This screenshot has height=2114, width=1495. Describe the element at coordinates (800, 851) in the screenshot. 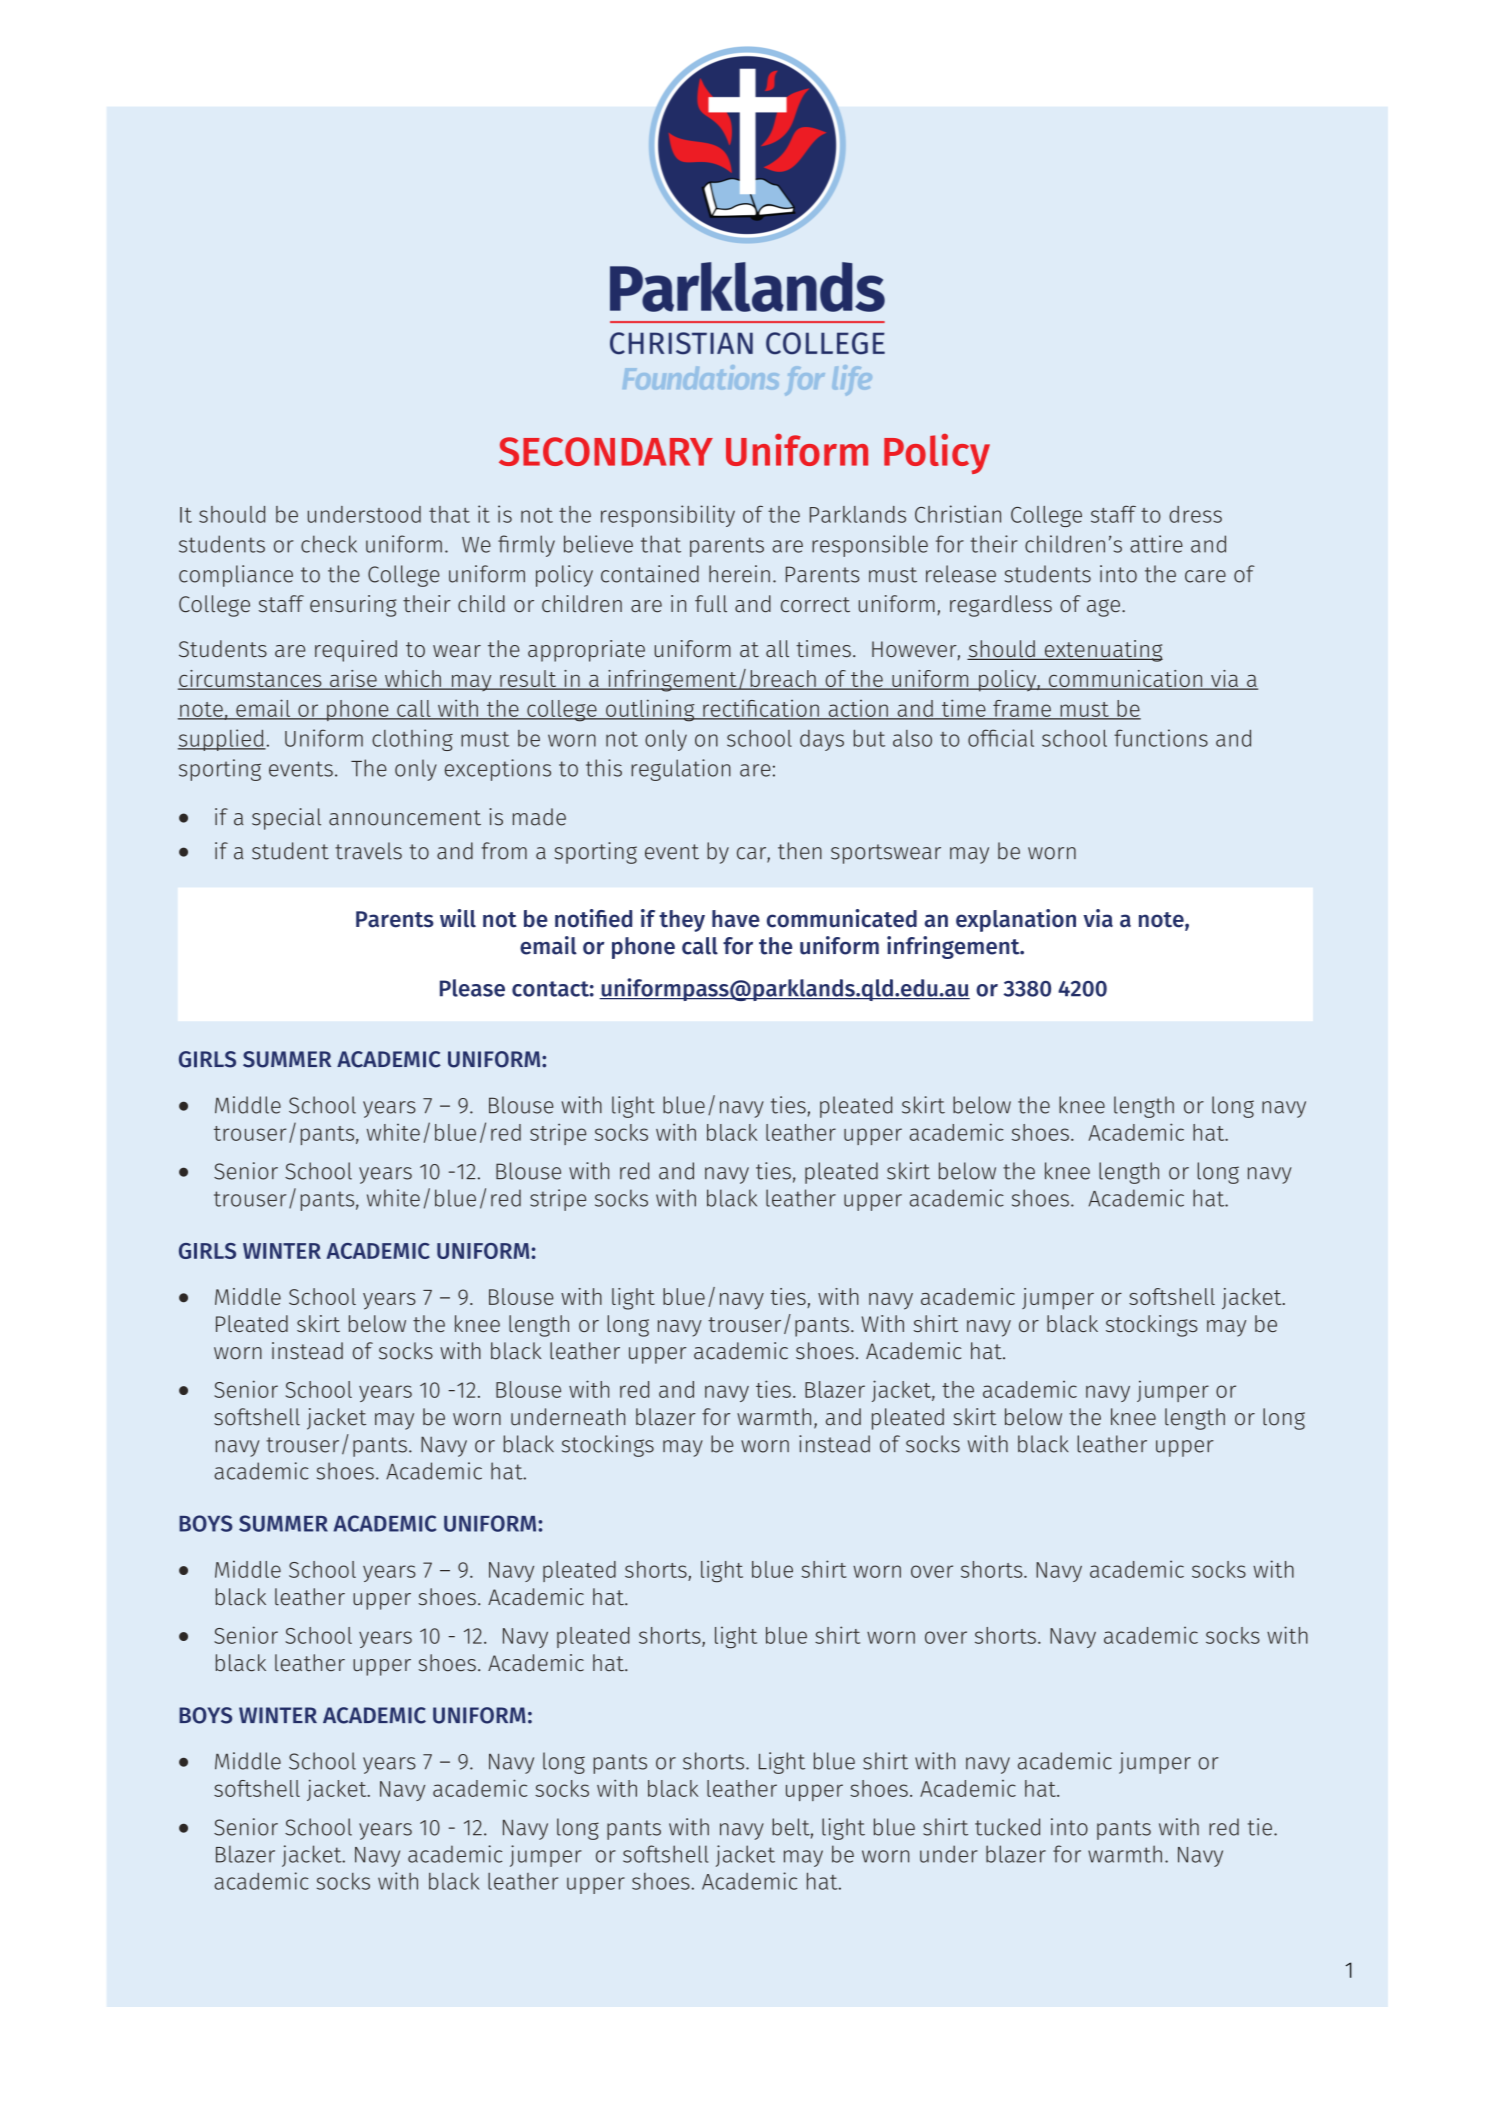

I see `then` at that location.
